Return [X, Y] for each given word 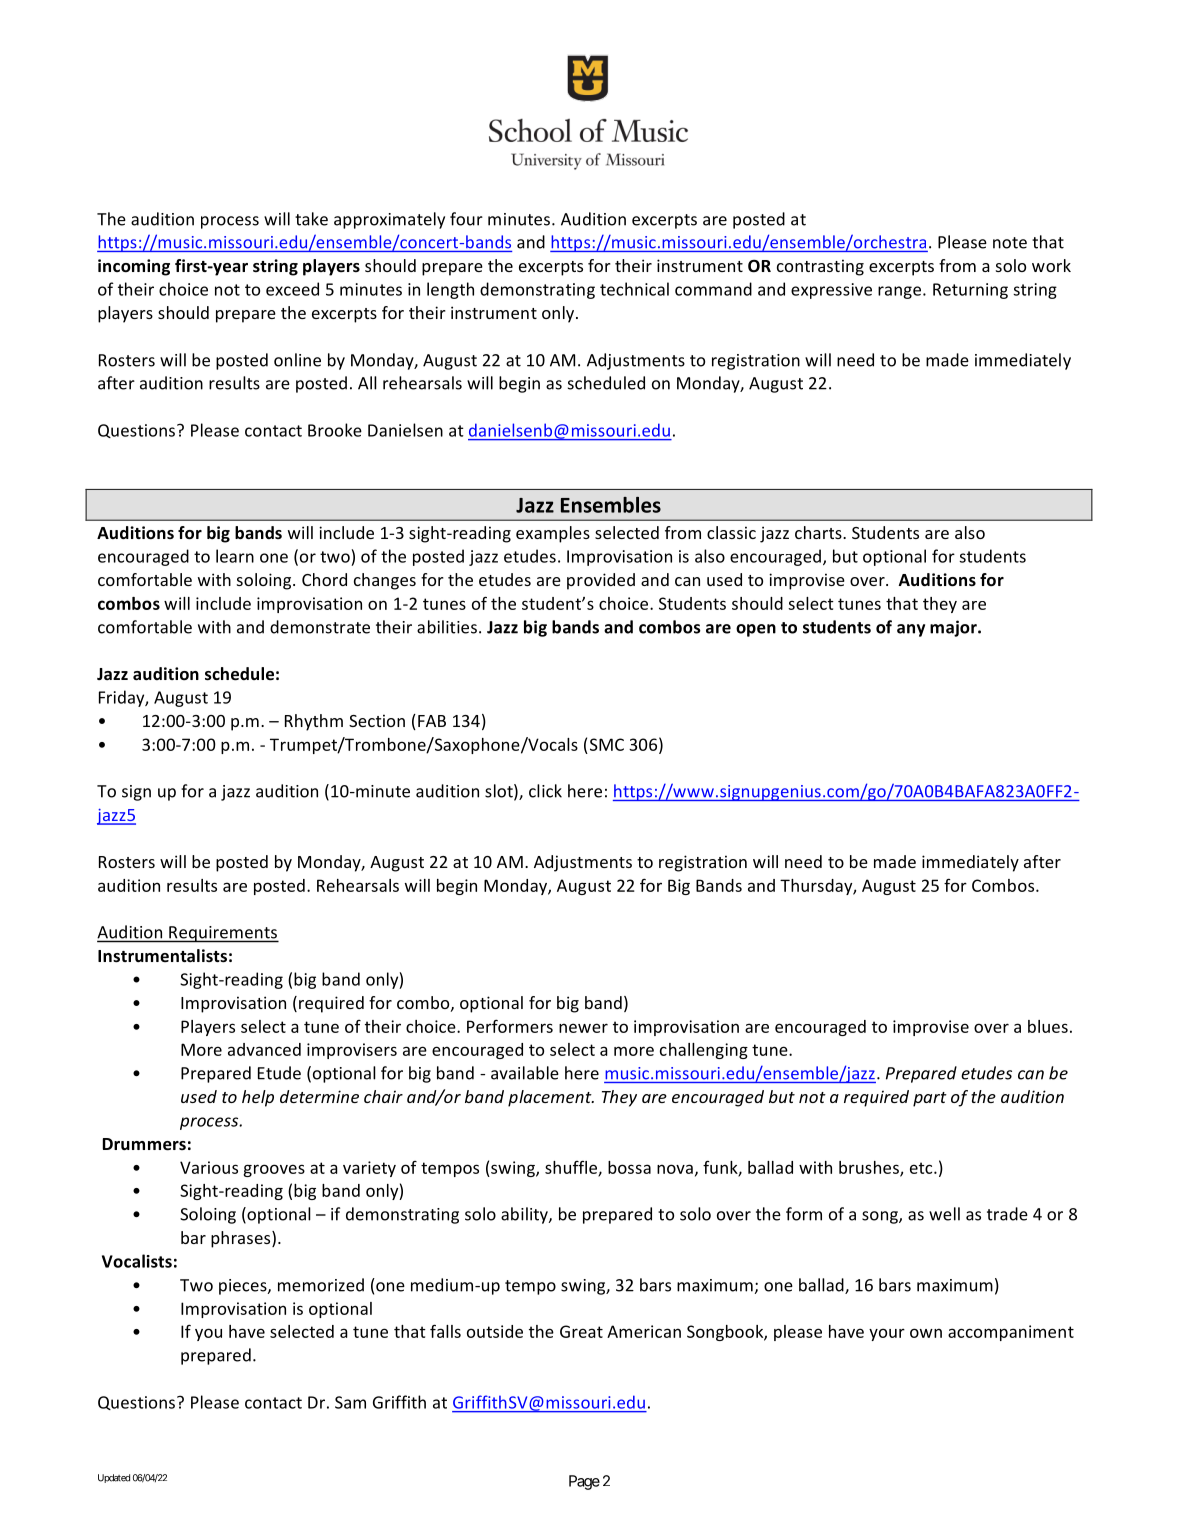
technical [634, 289]
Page [584, 1482]
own [926, 1333]
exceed [292, 289]
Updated [114, 1478]
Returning [970, 291]
